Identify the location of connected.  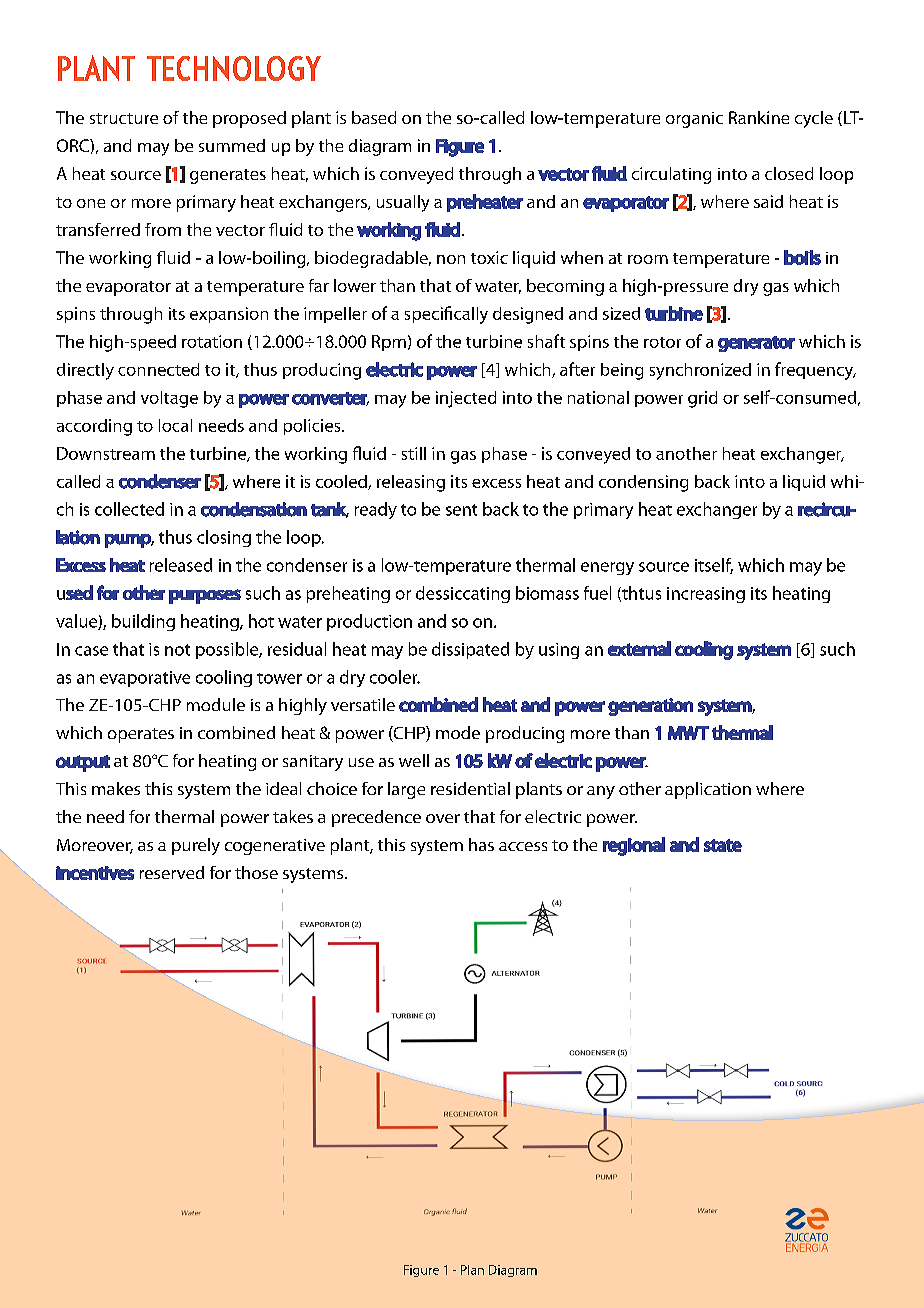
(158, 369).
